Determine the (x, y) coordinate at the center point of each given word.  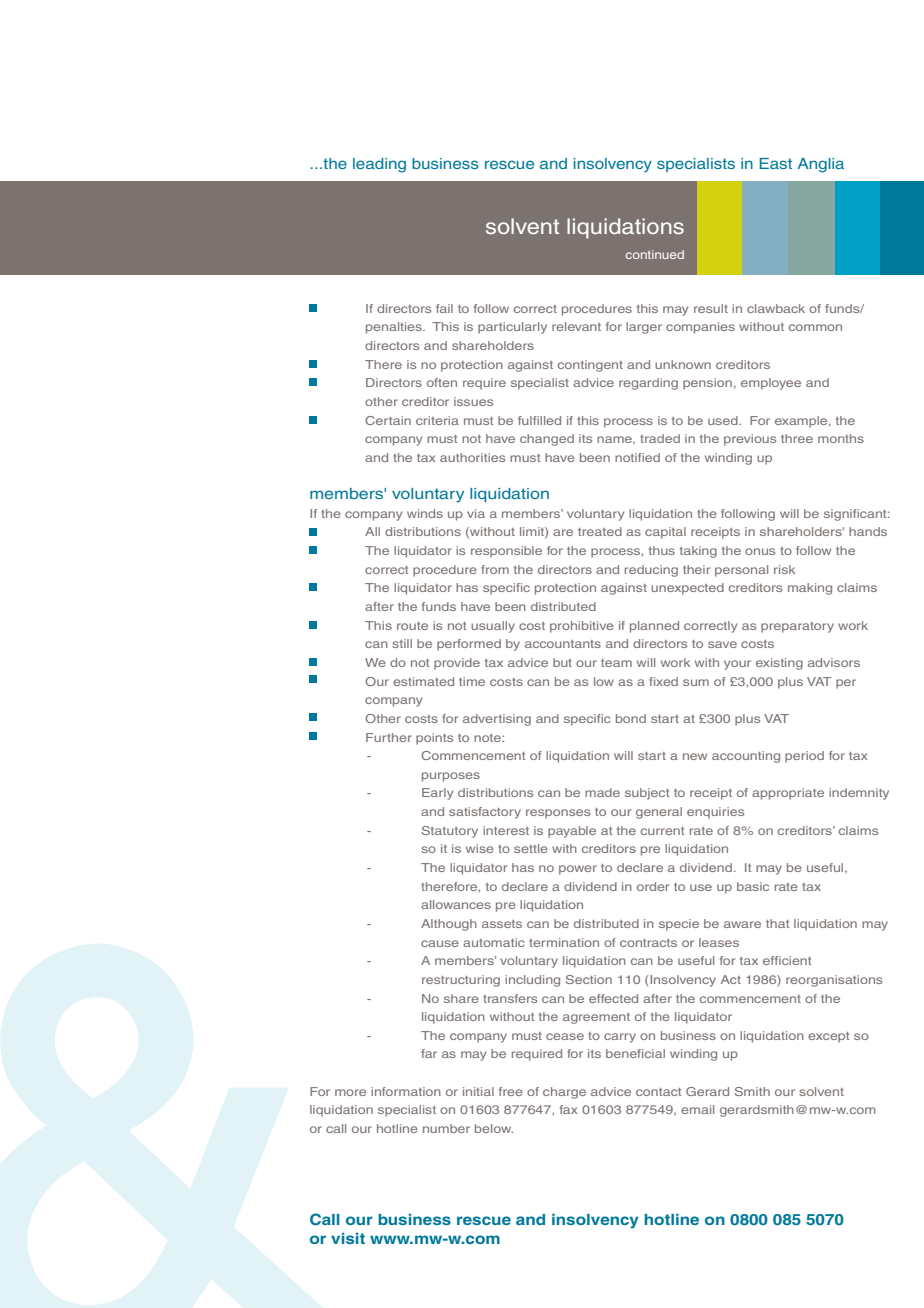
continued (655, 254)
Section (589, 979)
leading (379, 165)
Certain (388, 420)
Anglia (820, 165)
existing (779, 664)
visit (348, 1238)
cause (440, 943)
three (797, 438)
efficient (787, 960)
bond (631, 718)
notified (637, 457)
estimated (423, 681)
